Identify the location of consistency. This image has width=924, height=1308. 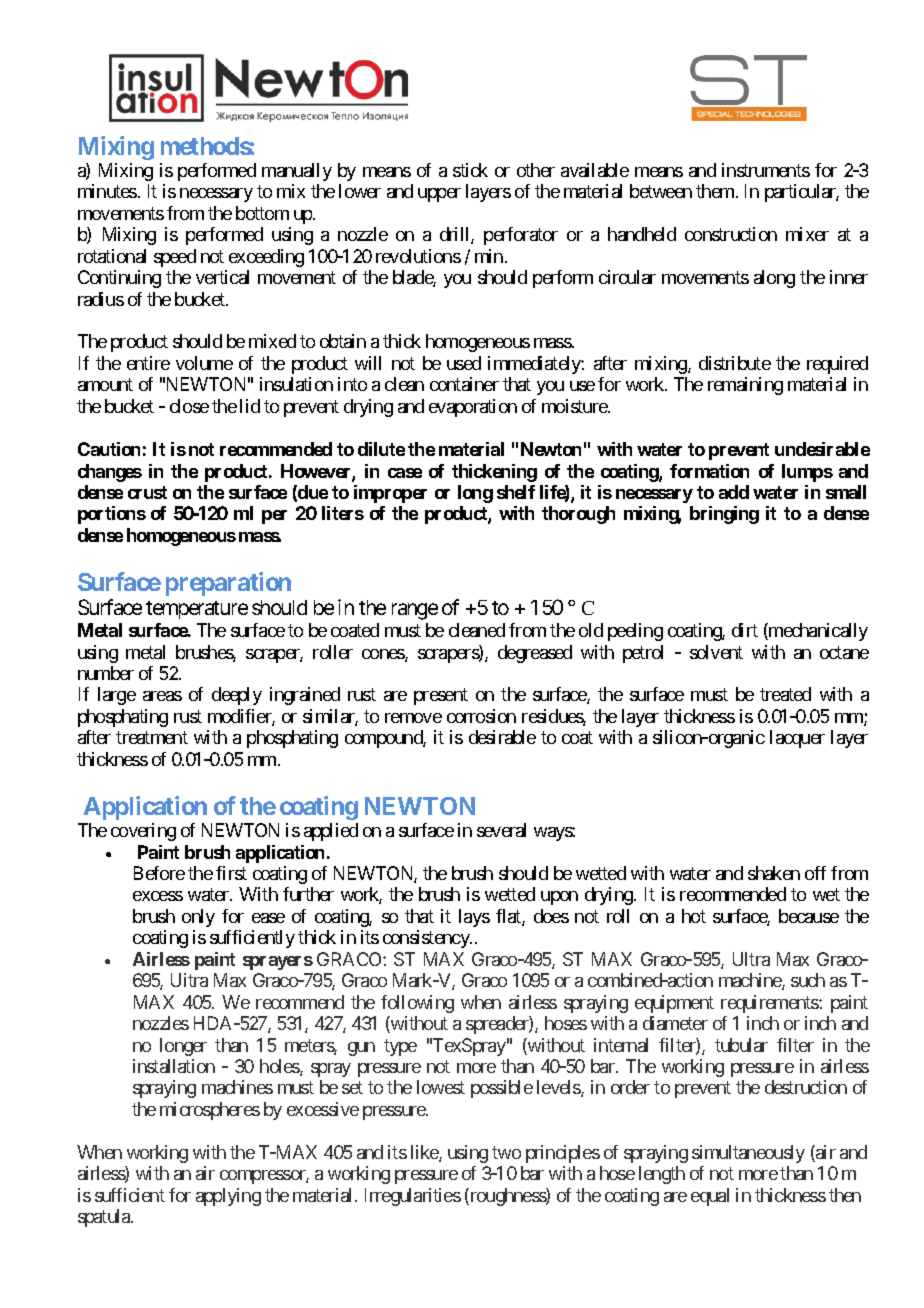
(427, 939).
